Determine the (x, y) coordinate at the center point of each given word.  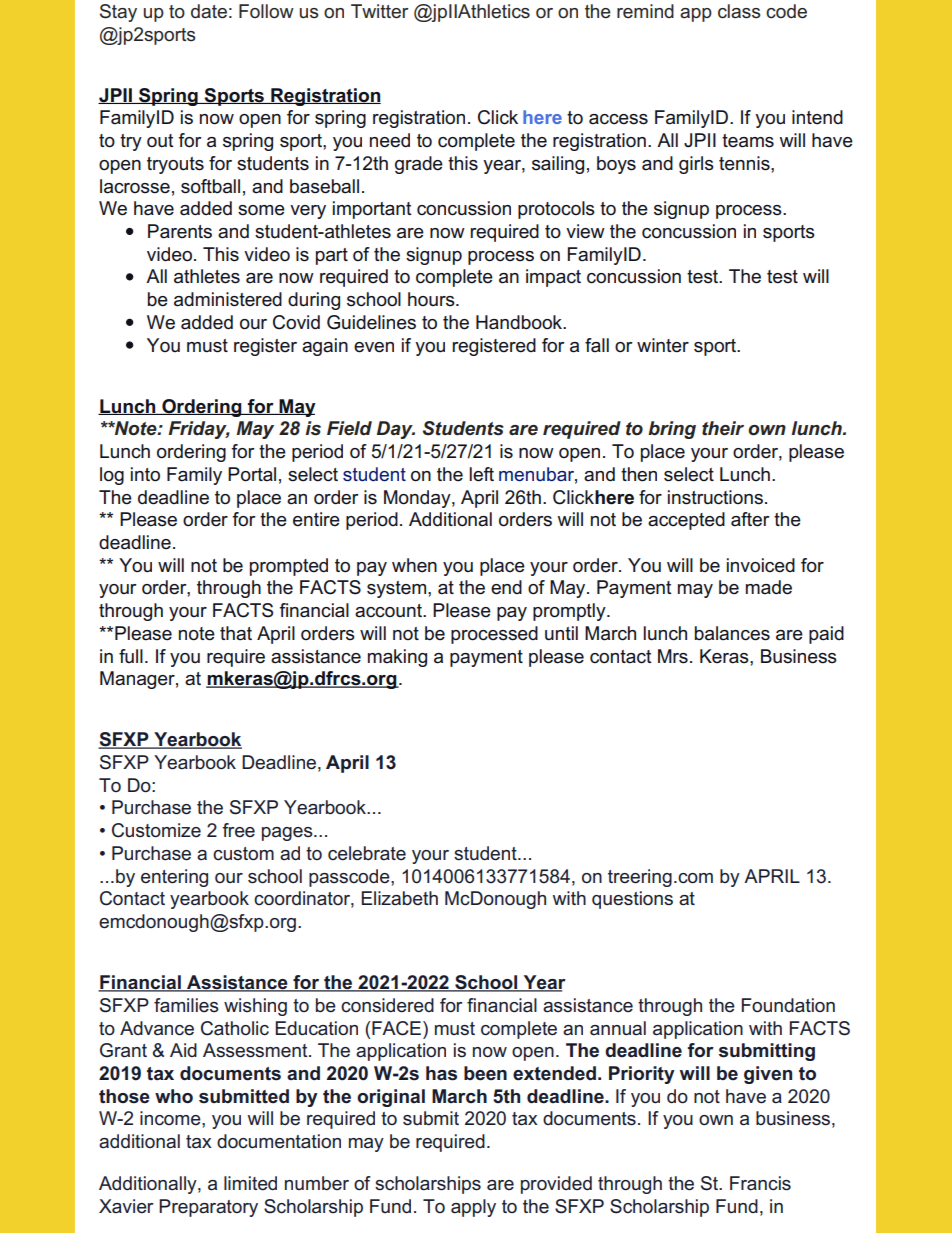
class (739, 11)
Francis (760, 1183)
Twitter (379, 11)
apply (473, 1208)
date (209, 11)
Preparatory (208, 1208)
